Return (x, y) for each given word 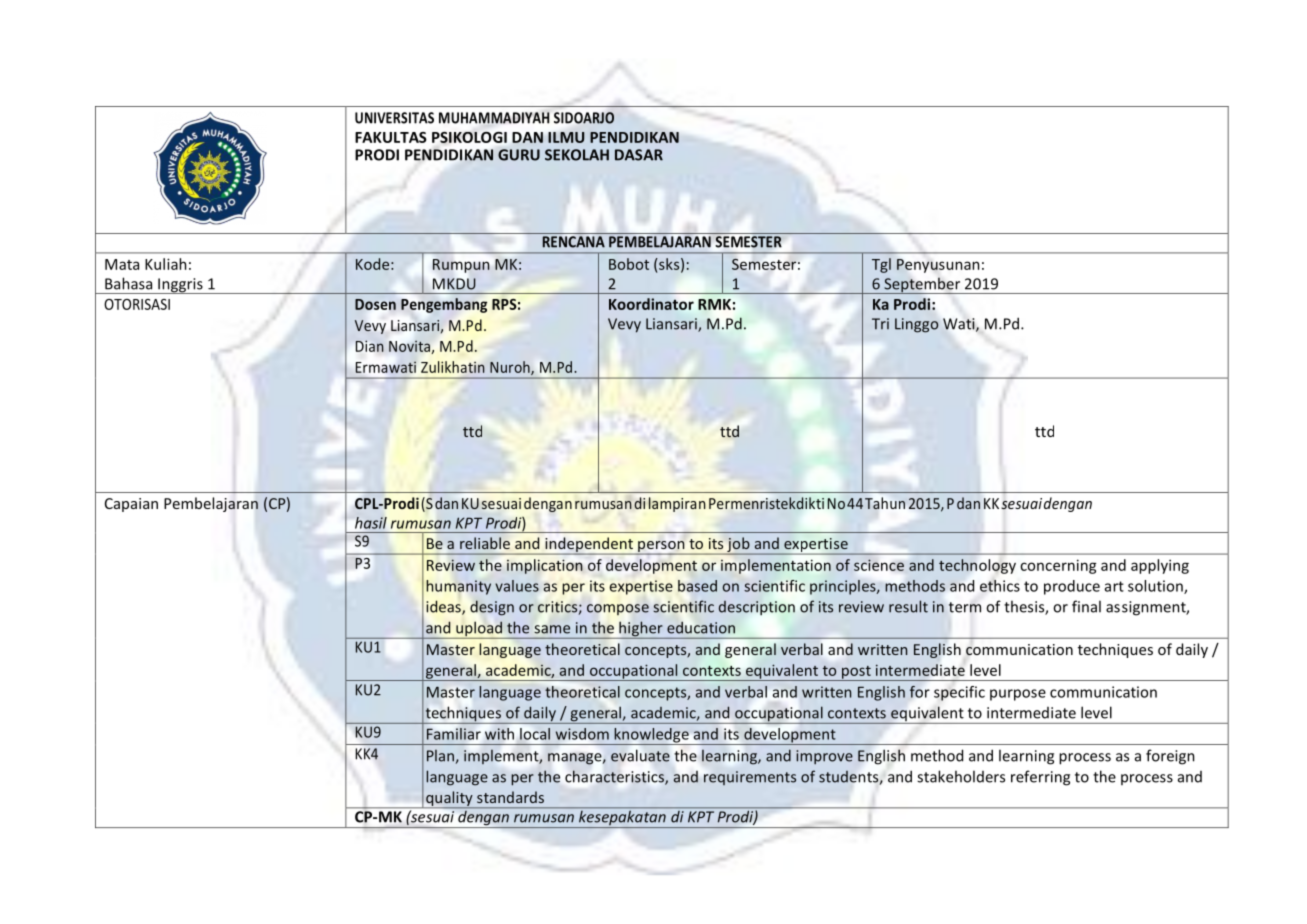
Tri (880, 323)
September (922, 285)
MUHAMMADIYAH (494, 118)
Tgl (881, 265)
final (1086, 606)
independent (589, 546)
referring (1040, 778)
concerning (1058, 566)
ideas (444, 607)
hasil (371, 523)
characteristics (615, 777)
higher (641, 630)
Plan (440, 756)
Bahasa (128, 283)
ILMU (566, 137)
